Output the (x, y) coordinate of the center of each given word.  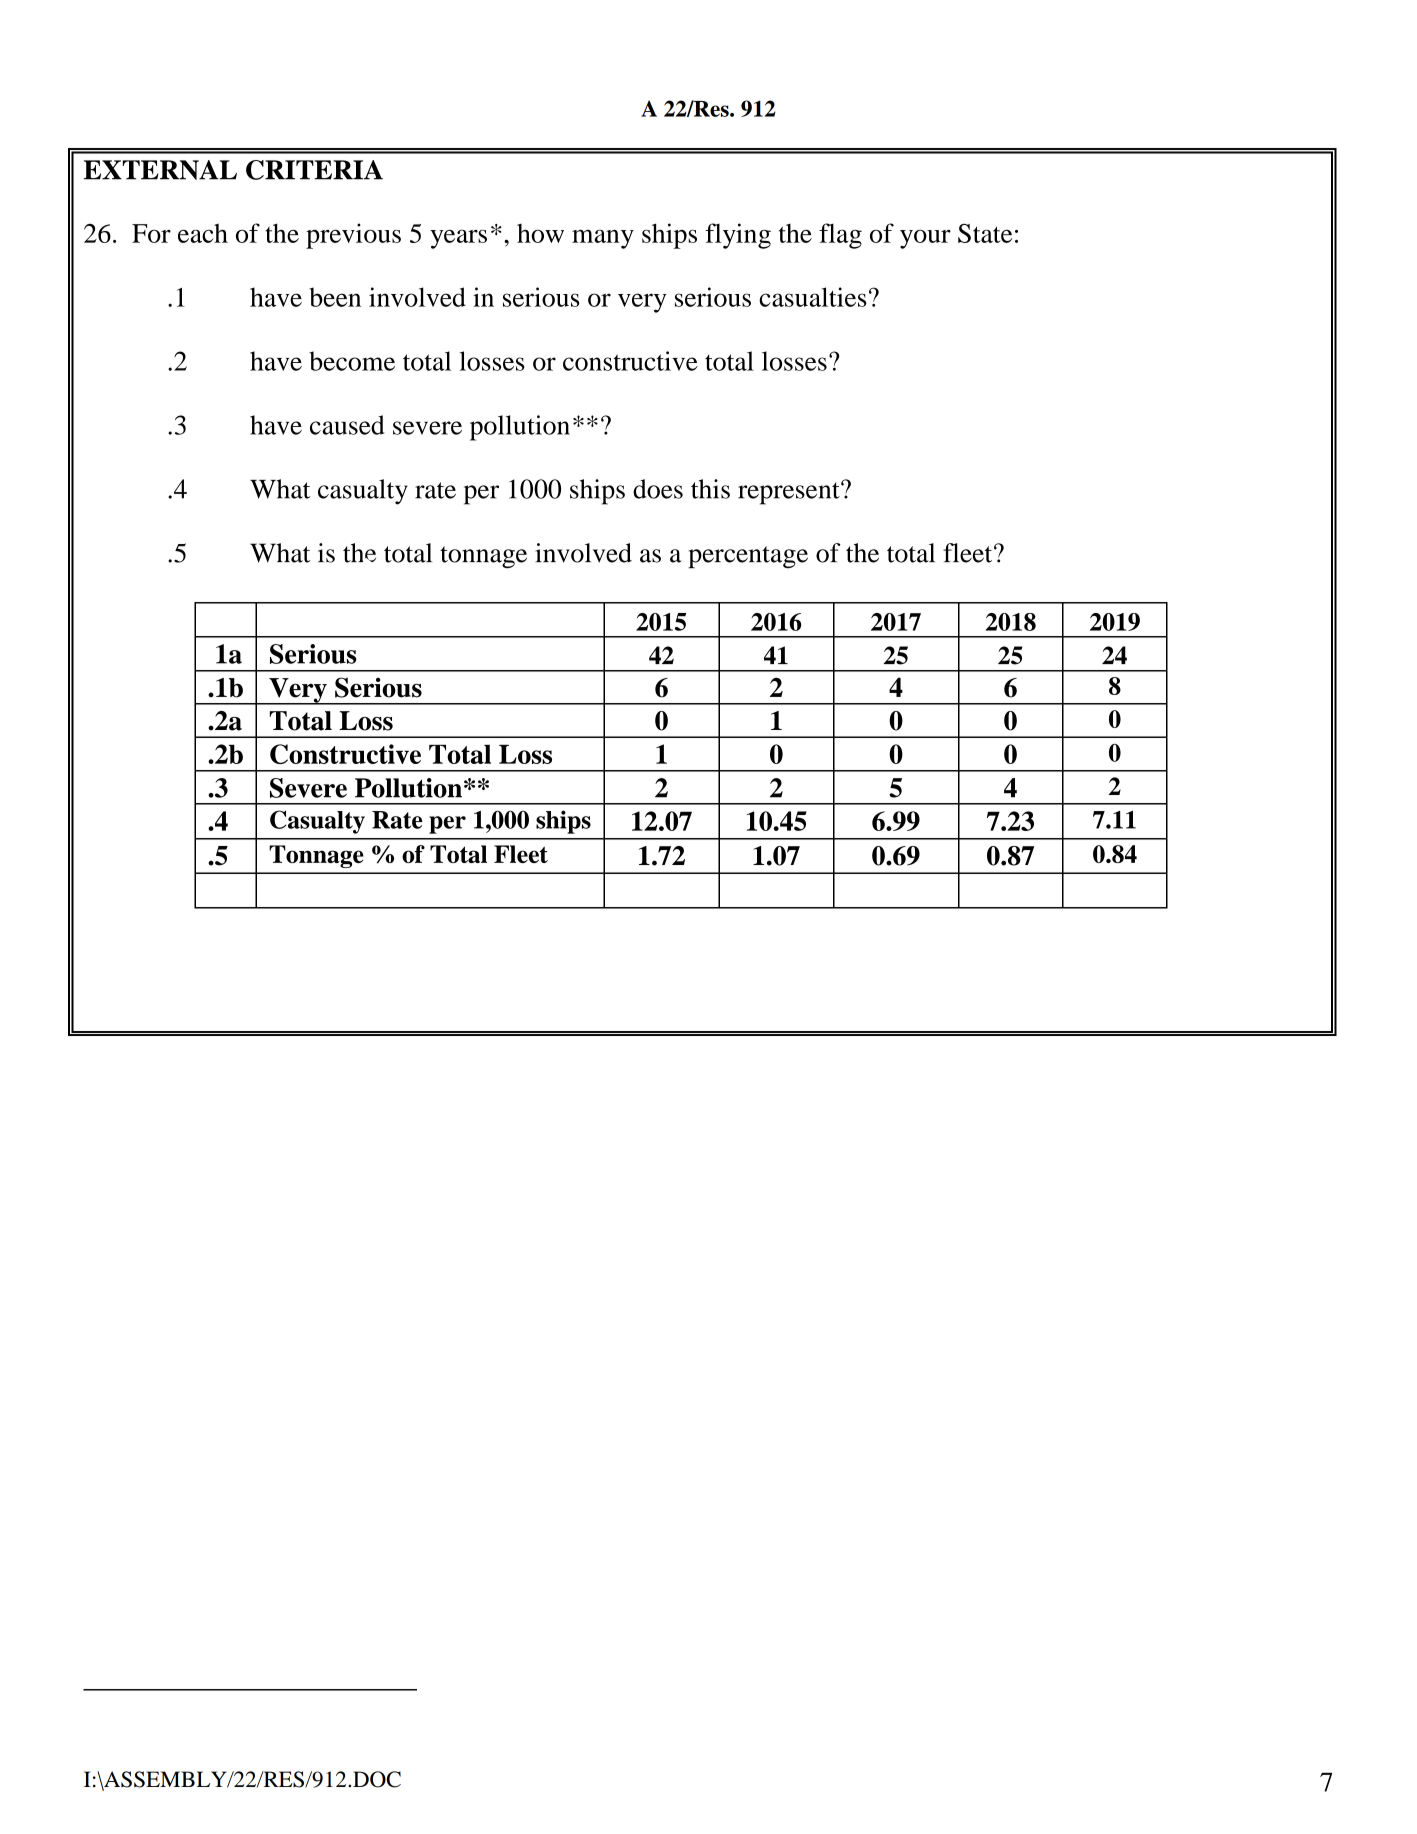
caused (347, 425)
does (658, 489)
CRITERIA (314, 170)
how (540, 233)
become (352, 361)
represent (790, 493)
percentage (748, 557)
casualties (813, 297)
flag (840, 236)
